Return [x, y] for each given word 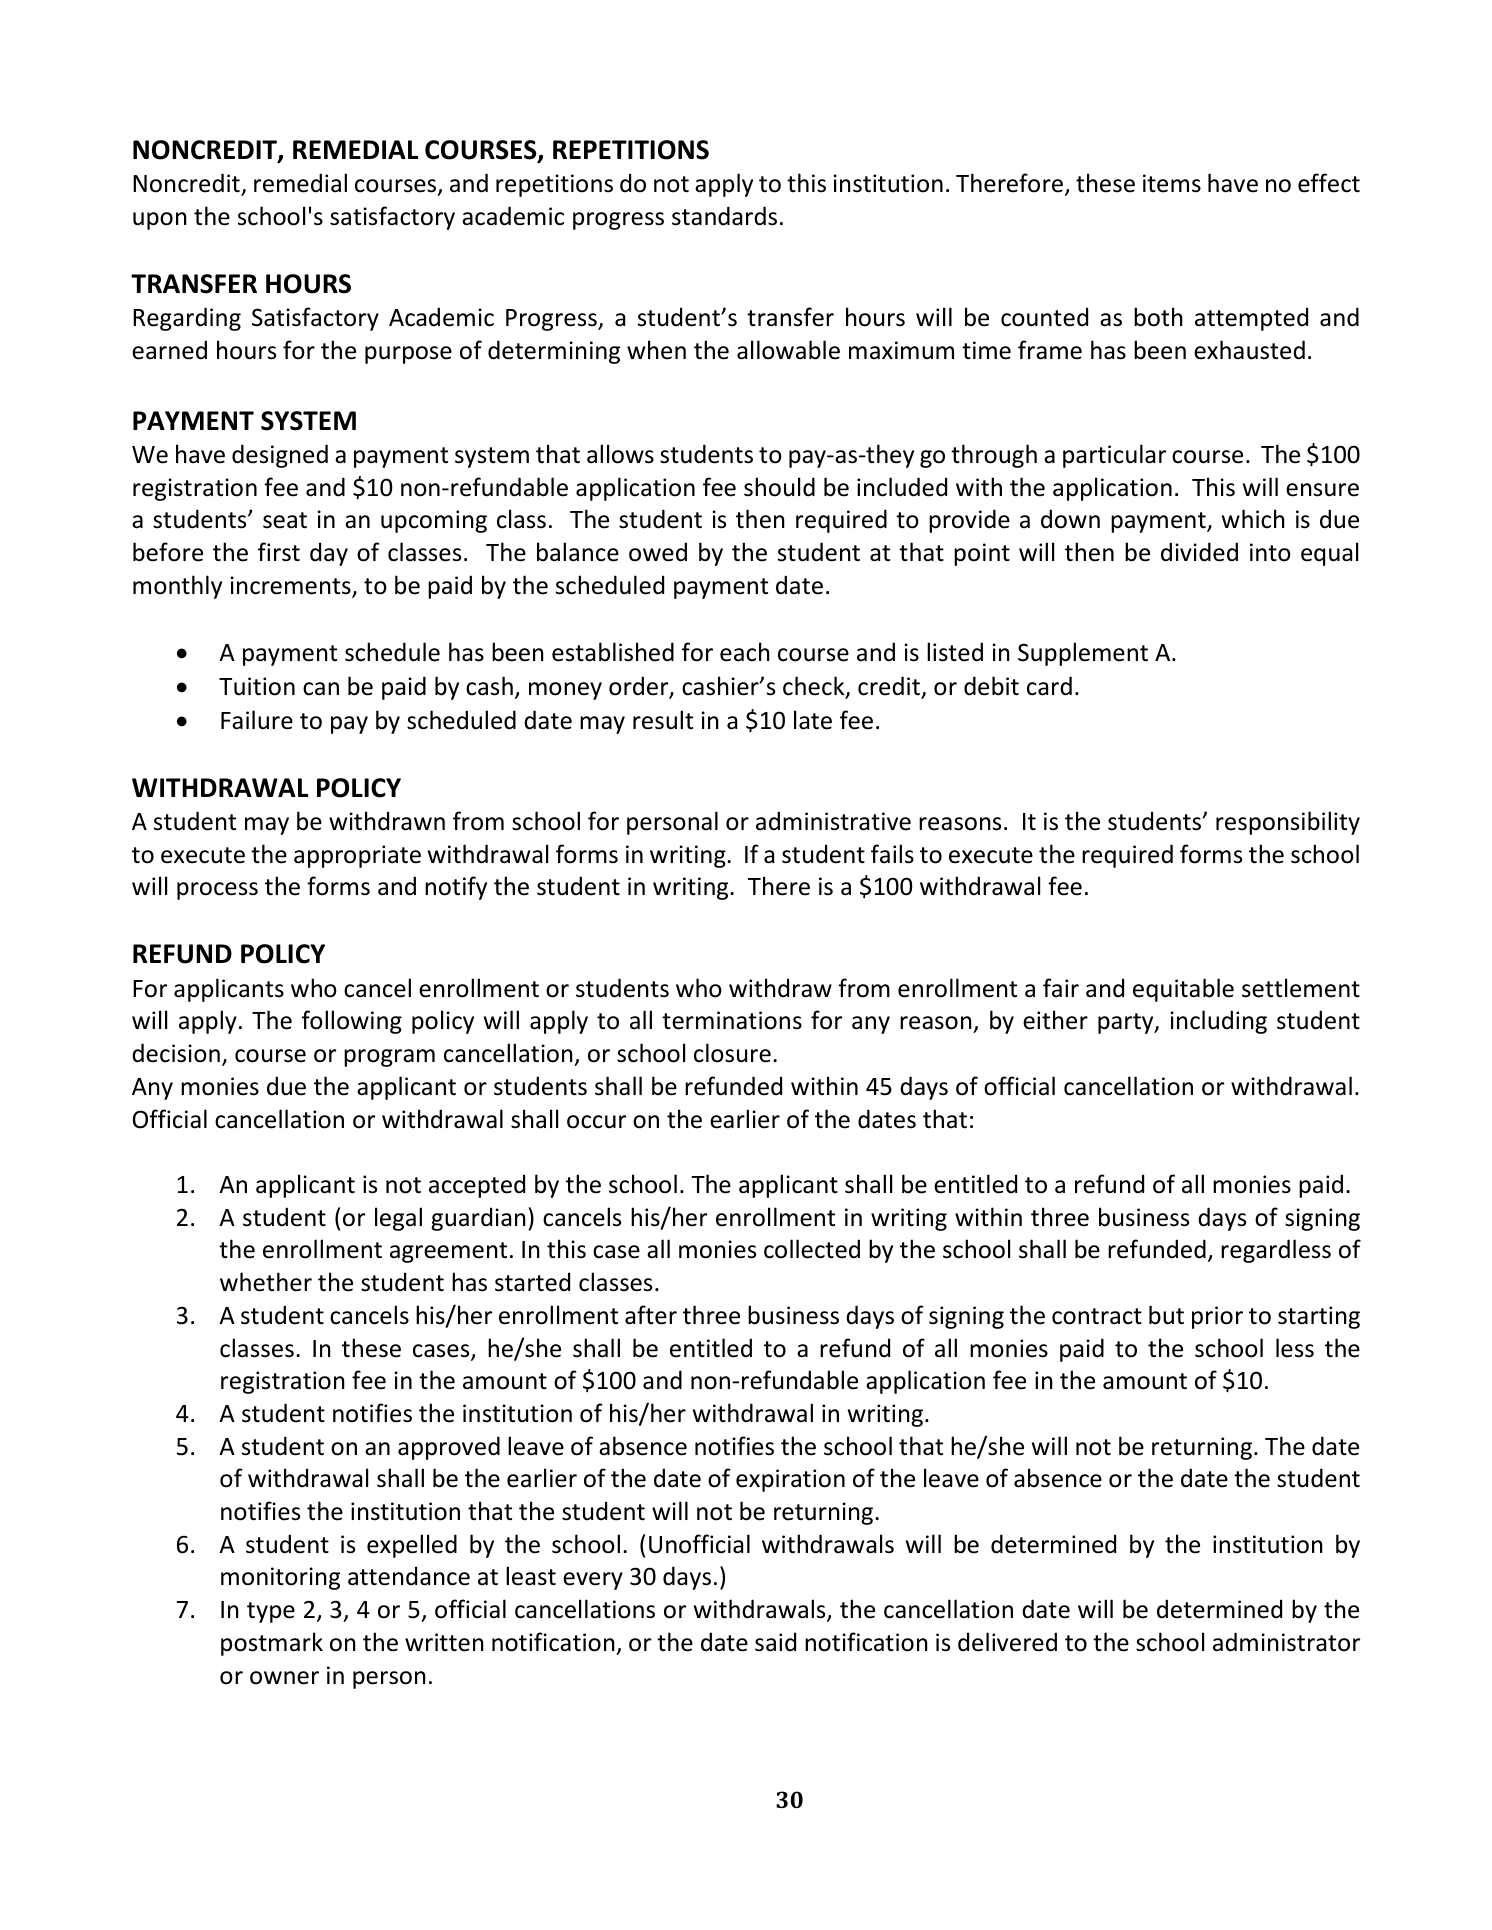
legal [398, 1219]
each [745, 652]
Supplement [1083, 654]
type [271, 1612]
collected [812, 1249]
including [1218, 1022]
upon [160, 221]
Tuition [257, 686]
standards [724, 216]
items [1172, 183]
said [775, 1642]
